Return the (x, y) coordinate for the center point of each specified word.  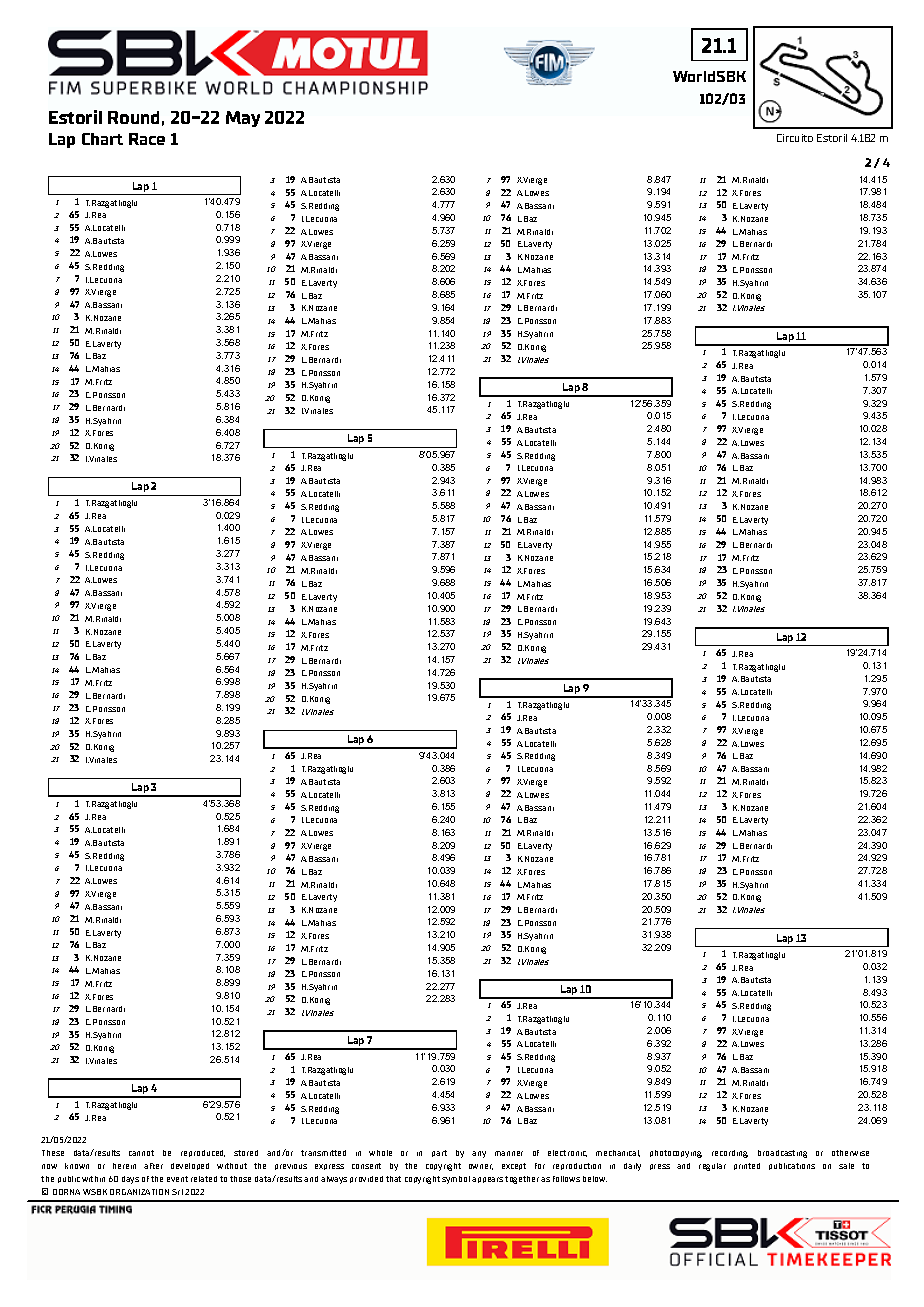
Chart (102, 139)
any (479, 1154)
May (243, 119)
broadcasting (782, 1154)
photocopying (676, 1154)
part (439, 1153)
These (53, 1153)
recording (730, 1154)
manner (509, 1153)
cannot (141, 1153)
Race (147, 139)
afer (153, 1166)
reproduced (203, 1153)
